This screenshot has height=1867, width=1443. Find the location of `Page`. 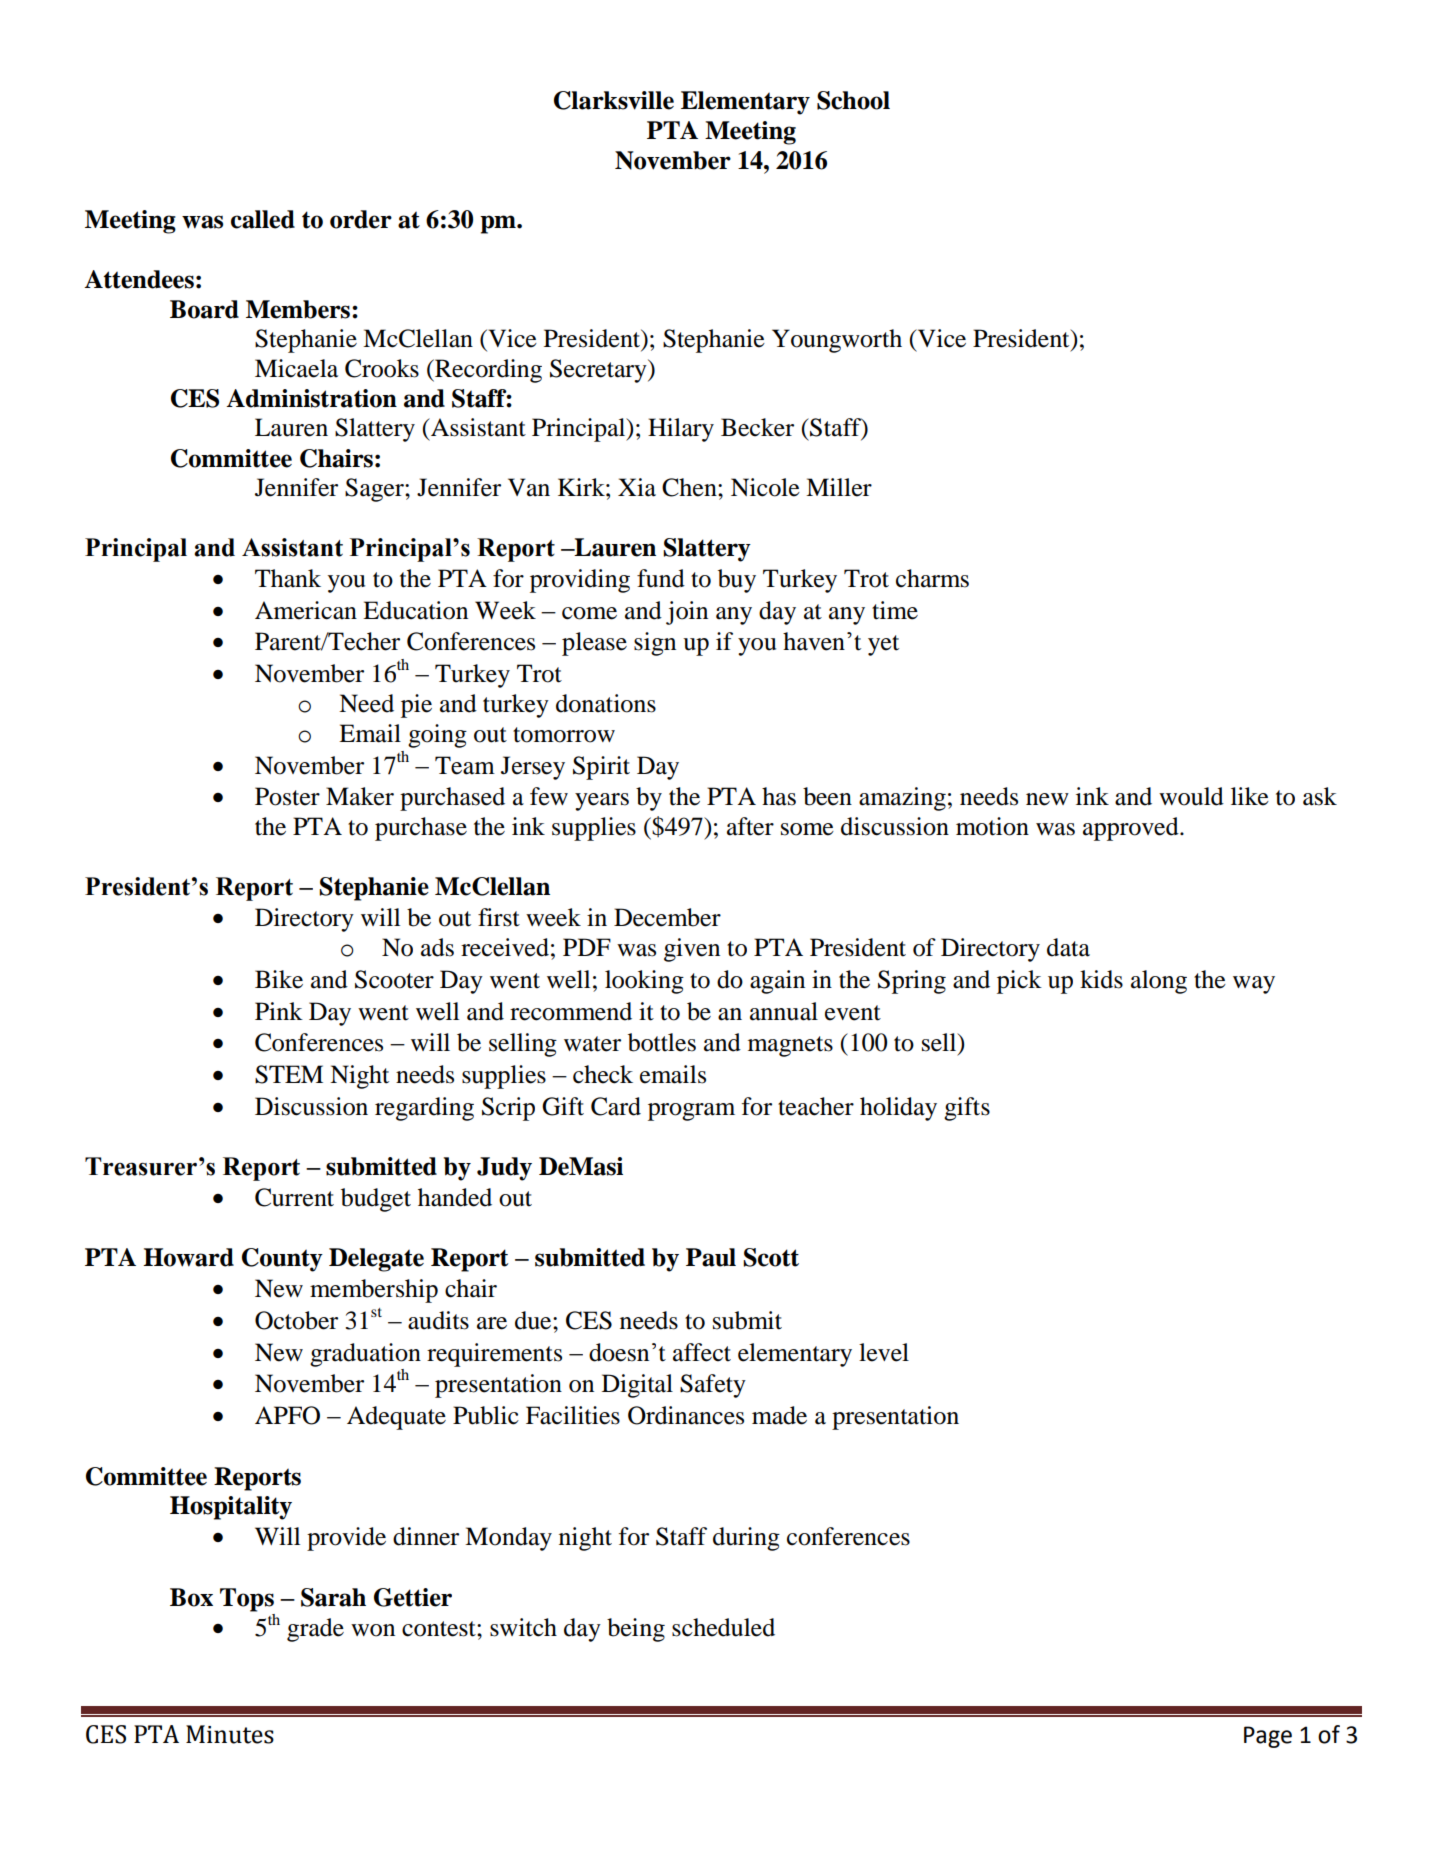

Page is located at coordinates (1268, 1737).
